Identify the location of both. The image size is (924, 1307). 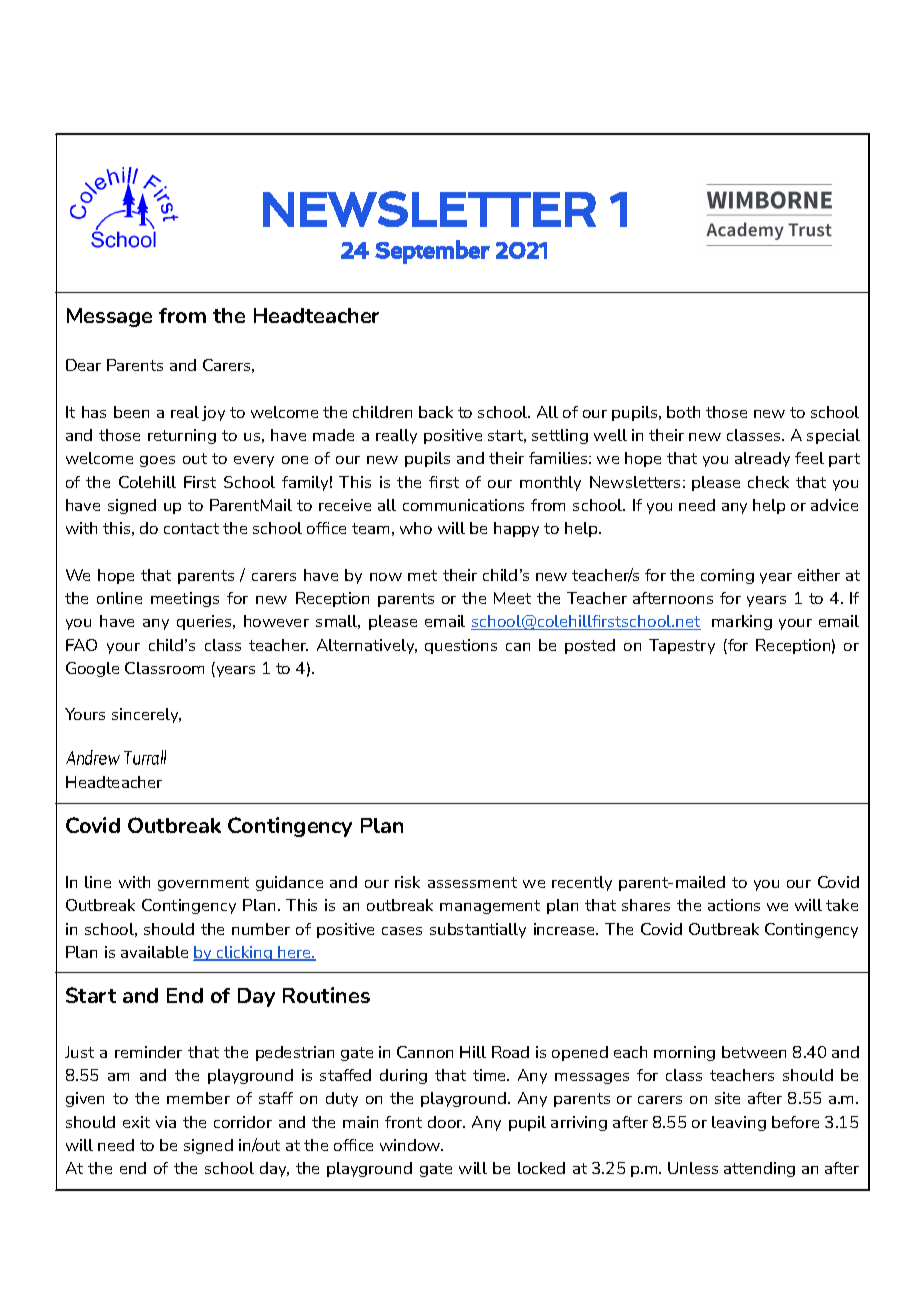
(683, 412).
